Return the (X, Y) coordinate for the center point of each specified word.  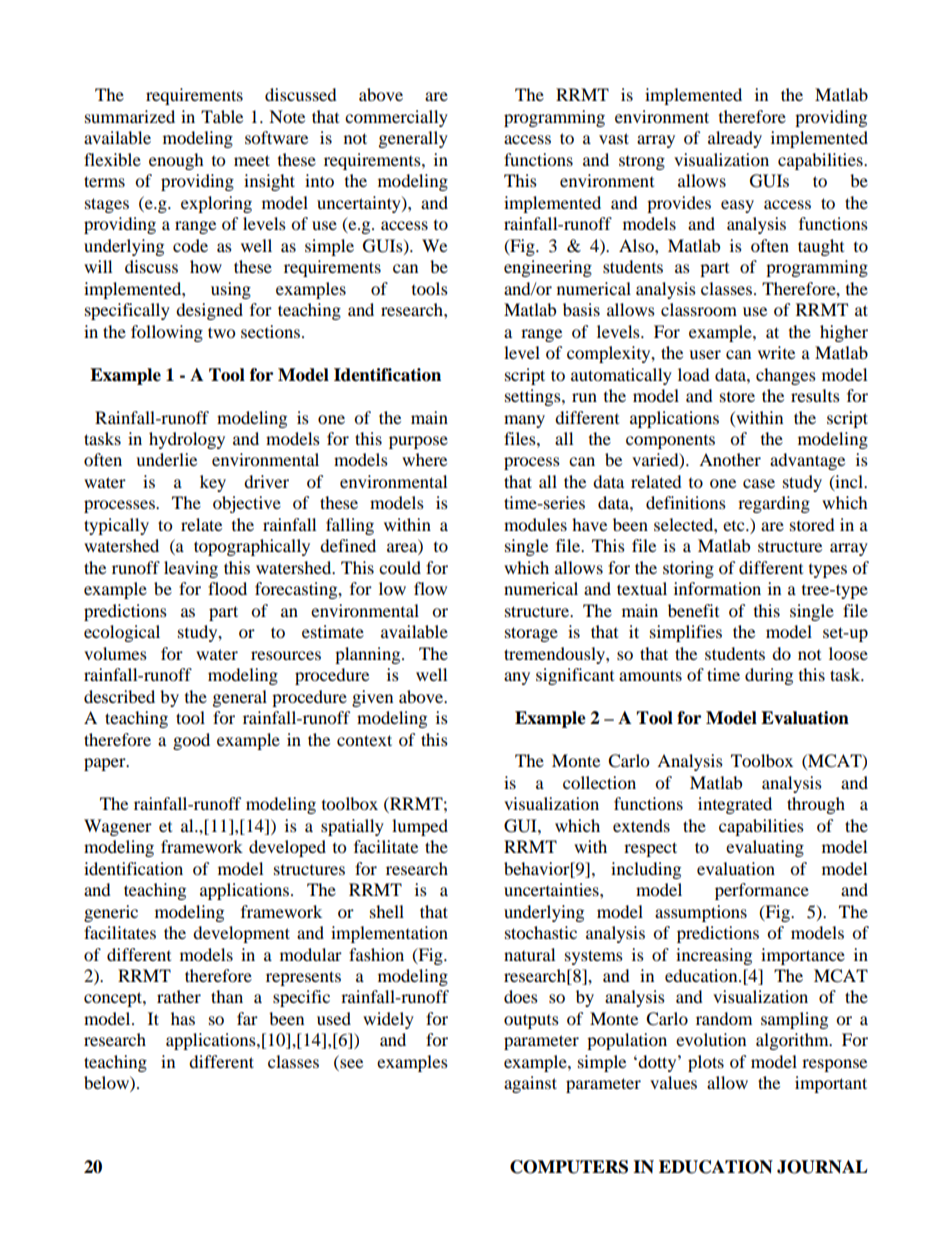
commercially (396, 118)
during (769, 676)
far (247, 1018)
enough (176, 161)
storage (531, 634)
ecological (122, 633)
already (735, 139)
